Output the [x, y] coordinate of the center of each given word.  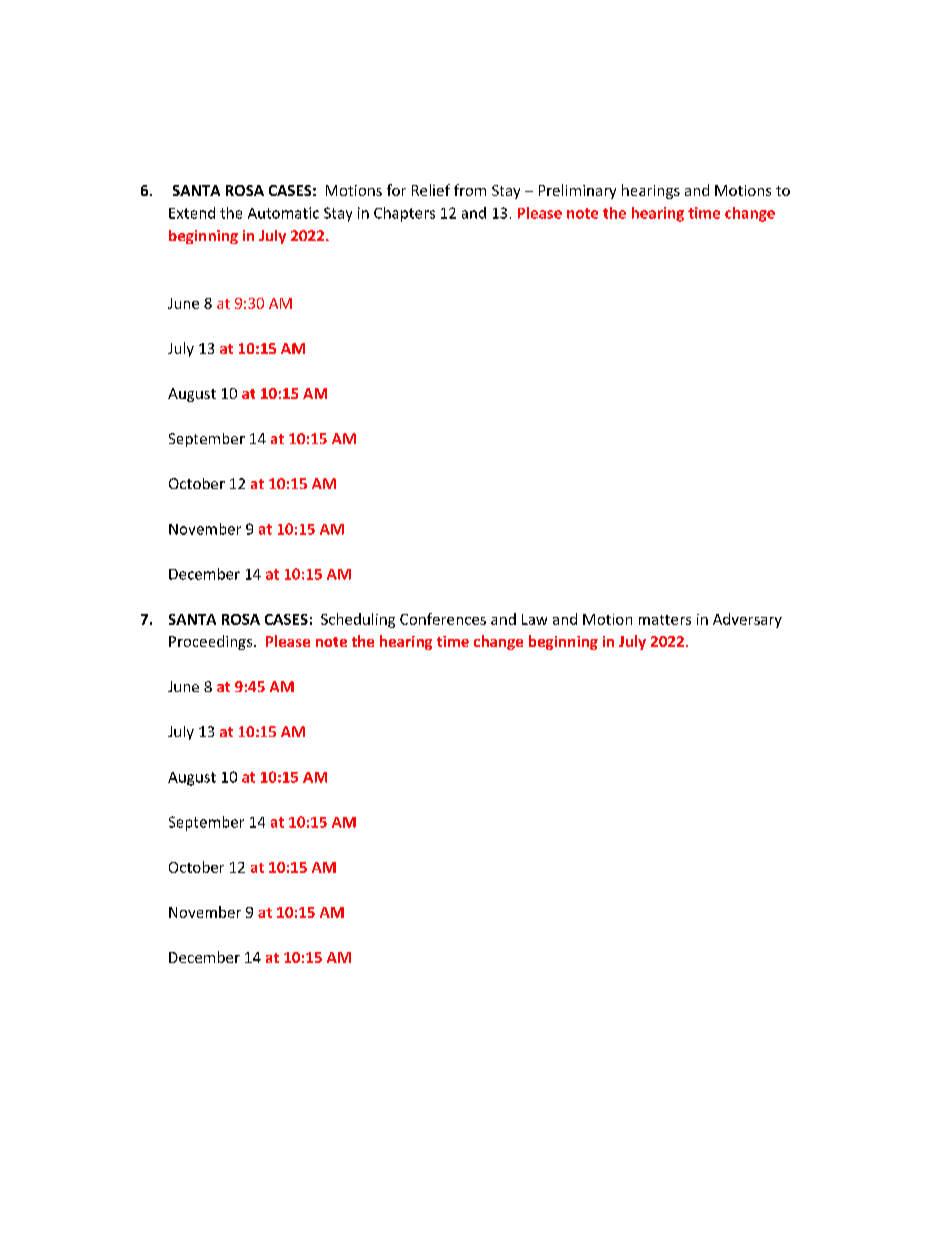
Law [534, 619]
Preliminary [577, 191]
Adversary [747, 620]
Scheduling [358, 620]
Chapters [404, 214]
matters [665, 620]
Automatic [283, 213]
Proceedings [212, 642]
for [396, 190]
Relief [431, 190]
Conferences [443, 619]
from [470, 190]
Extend [192, 213]
